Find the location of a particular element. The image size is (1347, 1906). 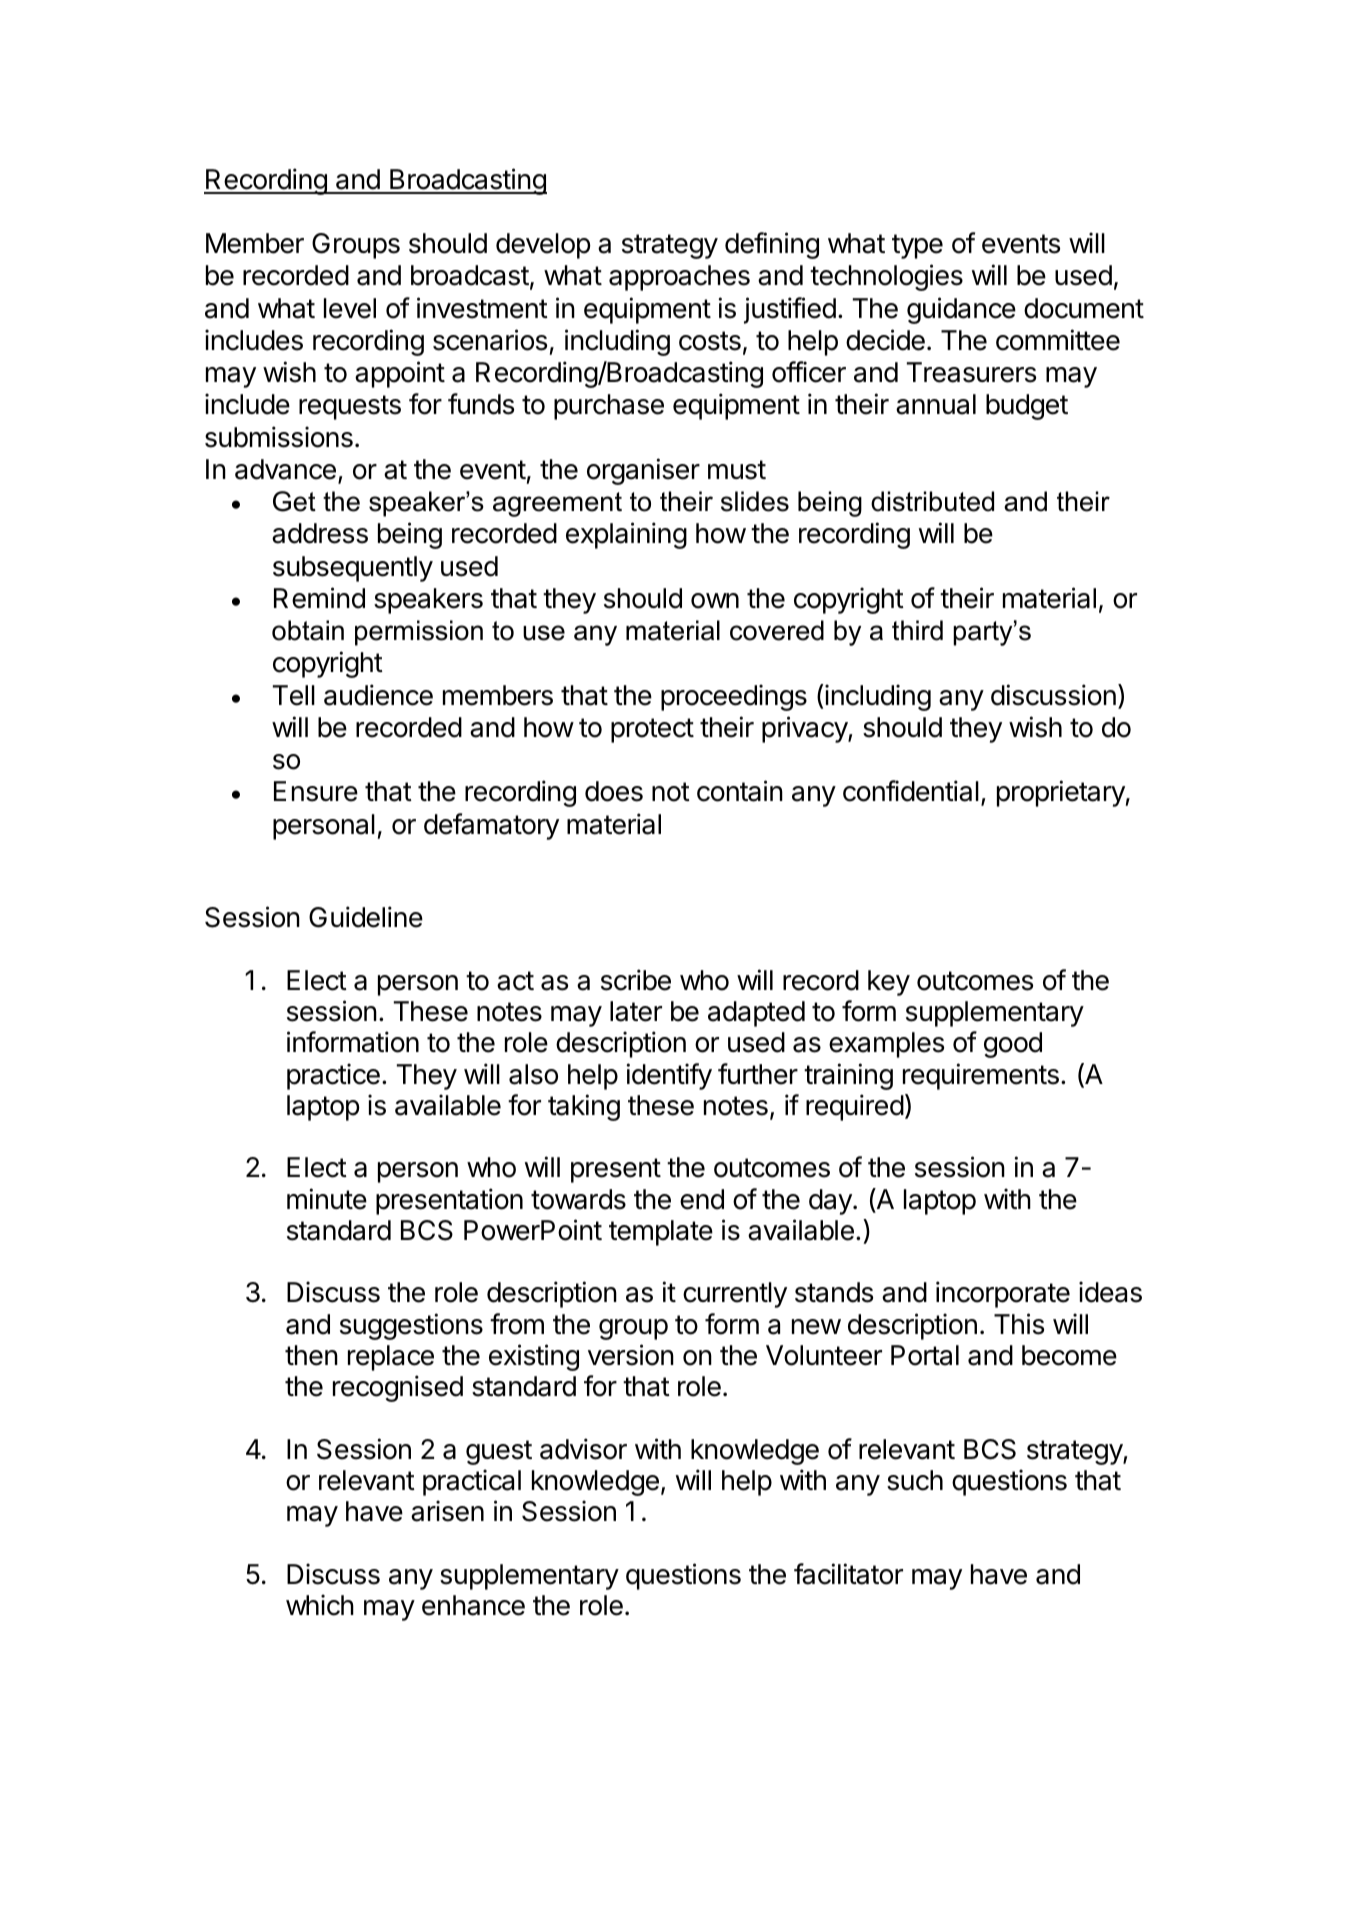

which is located at coordinates (320, 1605).
